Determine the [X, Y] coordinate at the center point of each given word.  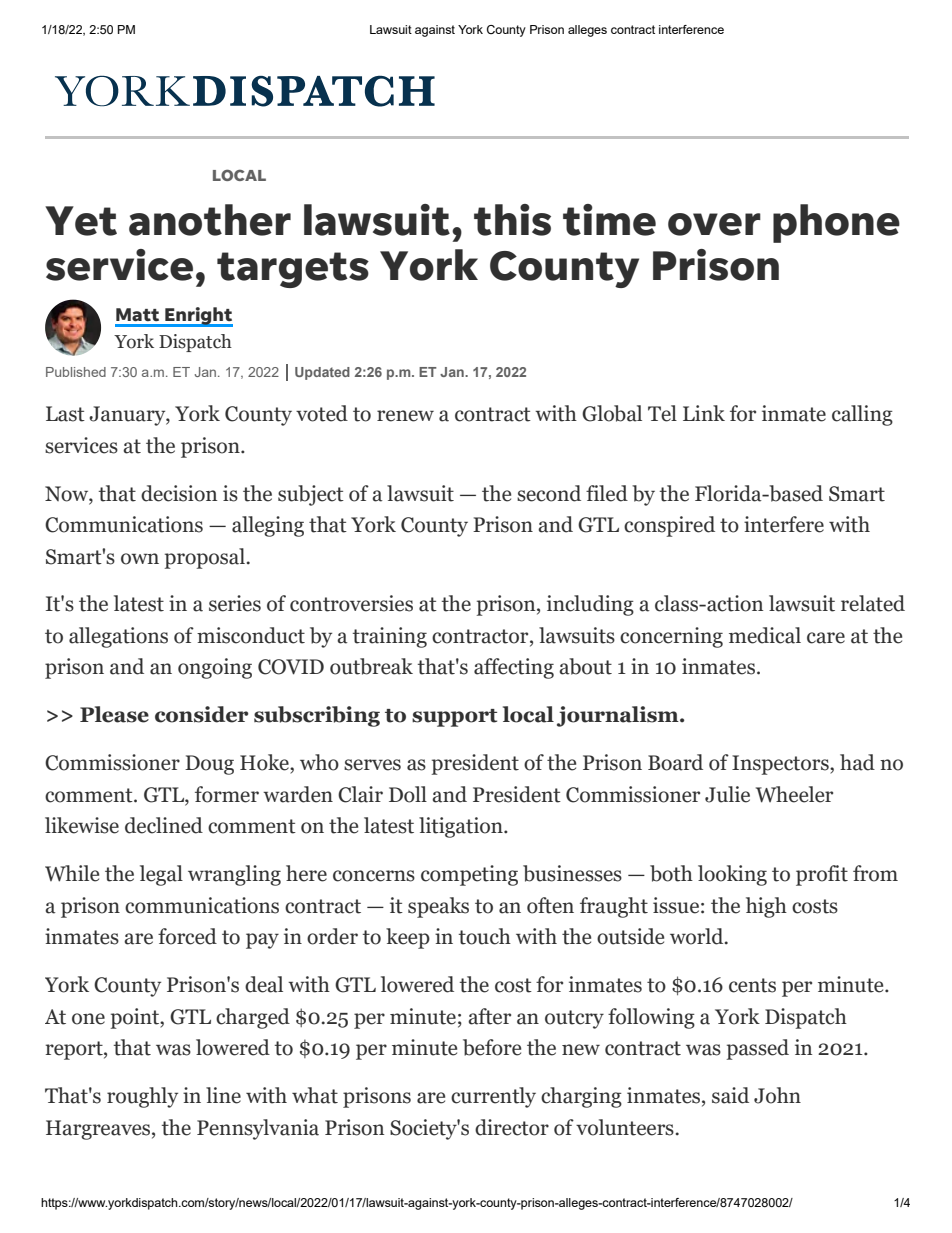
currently [493, 1097]
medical [765, 635]
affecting [514, 668]
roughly [142, 1097]
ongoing [215, 668]
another [210, 220]
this [512, 220]
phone [836, 223]
